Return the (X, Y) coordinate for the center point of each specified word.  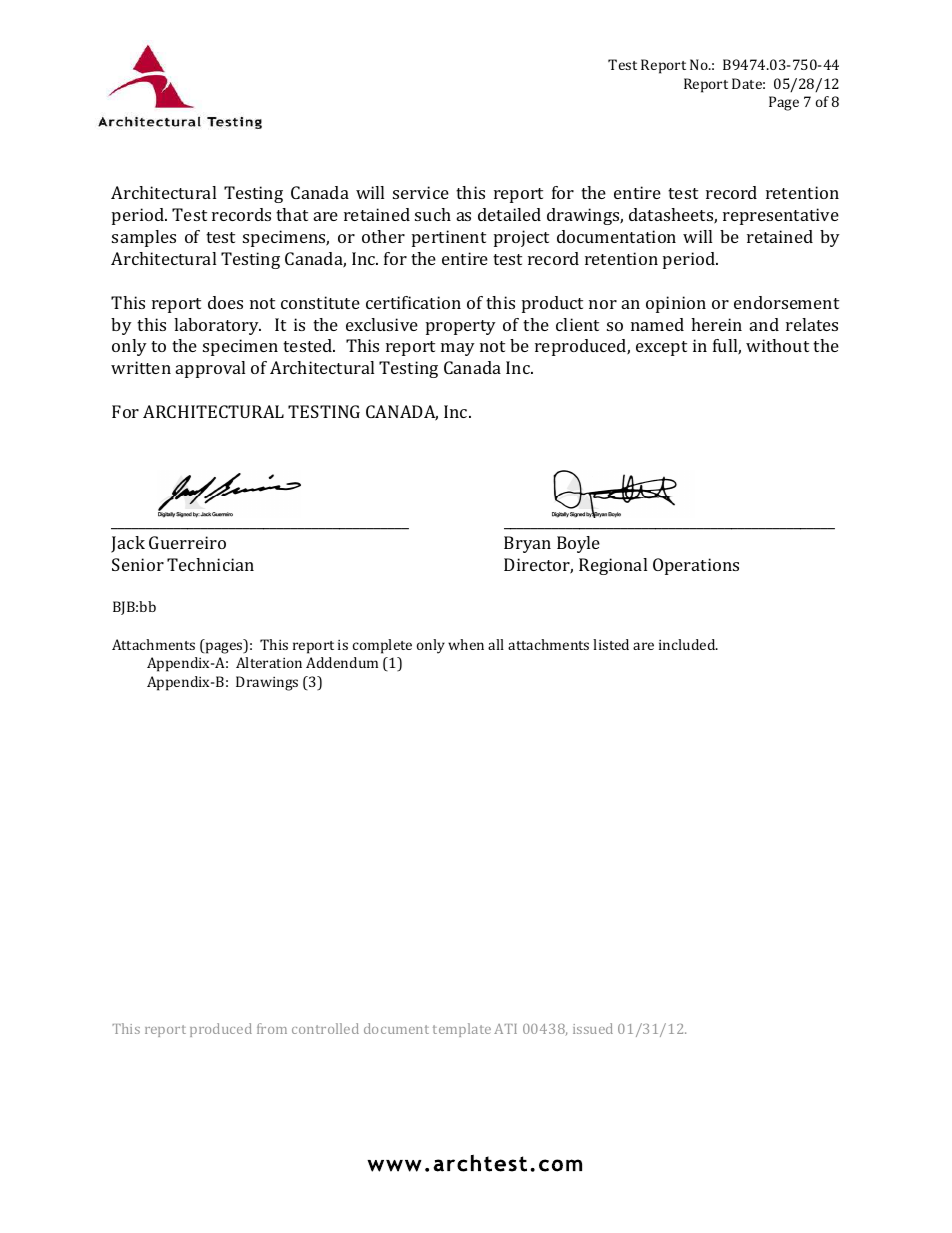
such (433, 214)
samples (144, 238)
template (462, 1030)
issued (593, 1028)
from (272, 1028)
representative (781, 216)
